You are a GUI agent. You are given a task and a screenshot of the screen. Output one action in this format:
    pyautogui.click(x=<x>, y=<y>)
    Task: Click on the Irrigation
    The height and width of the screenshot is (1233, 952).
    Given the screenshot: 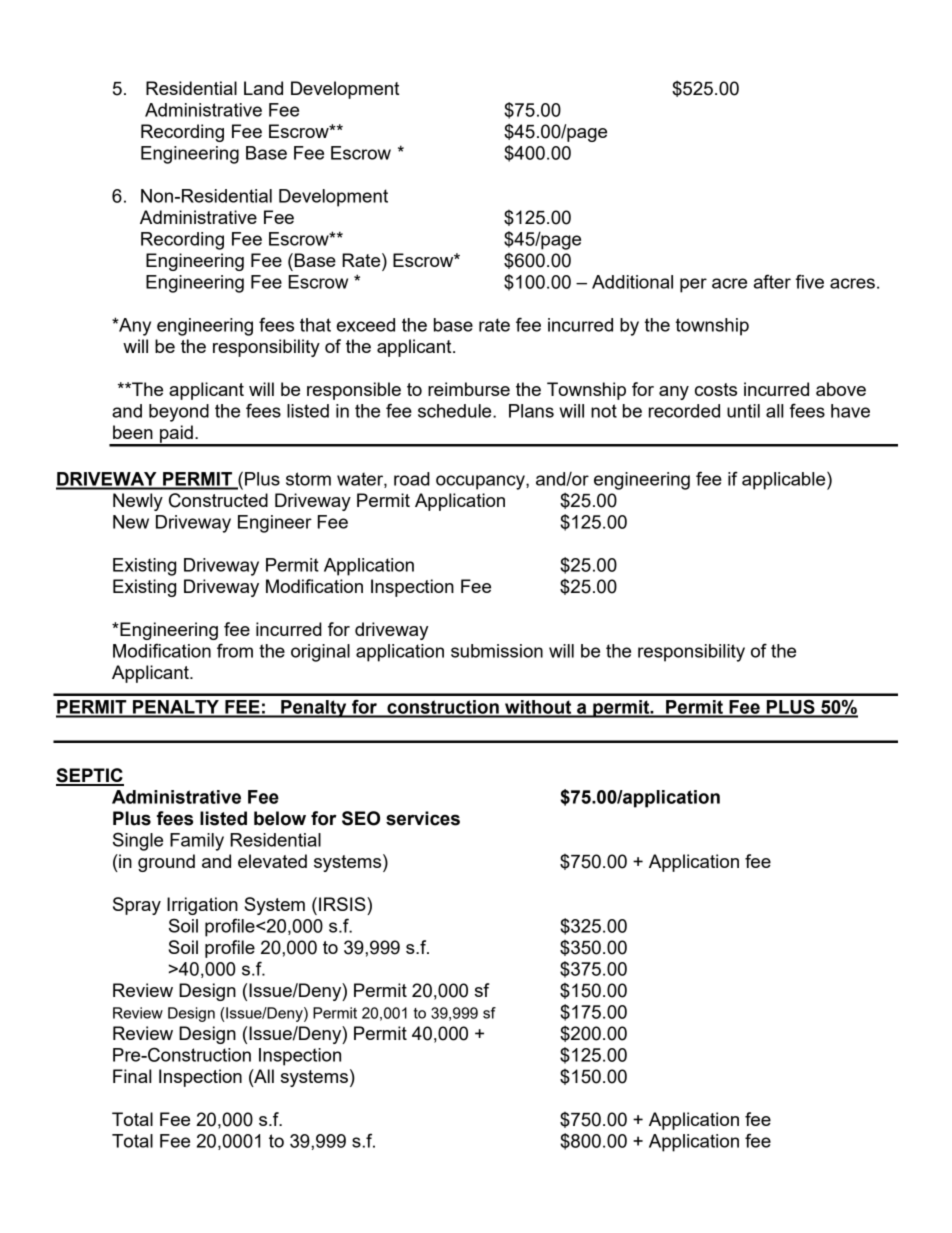 What is the action you would take?
    pyautogui.click(x=202, y=906)
